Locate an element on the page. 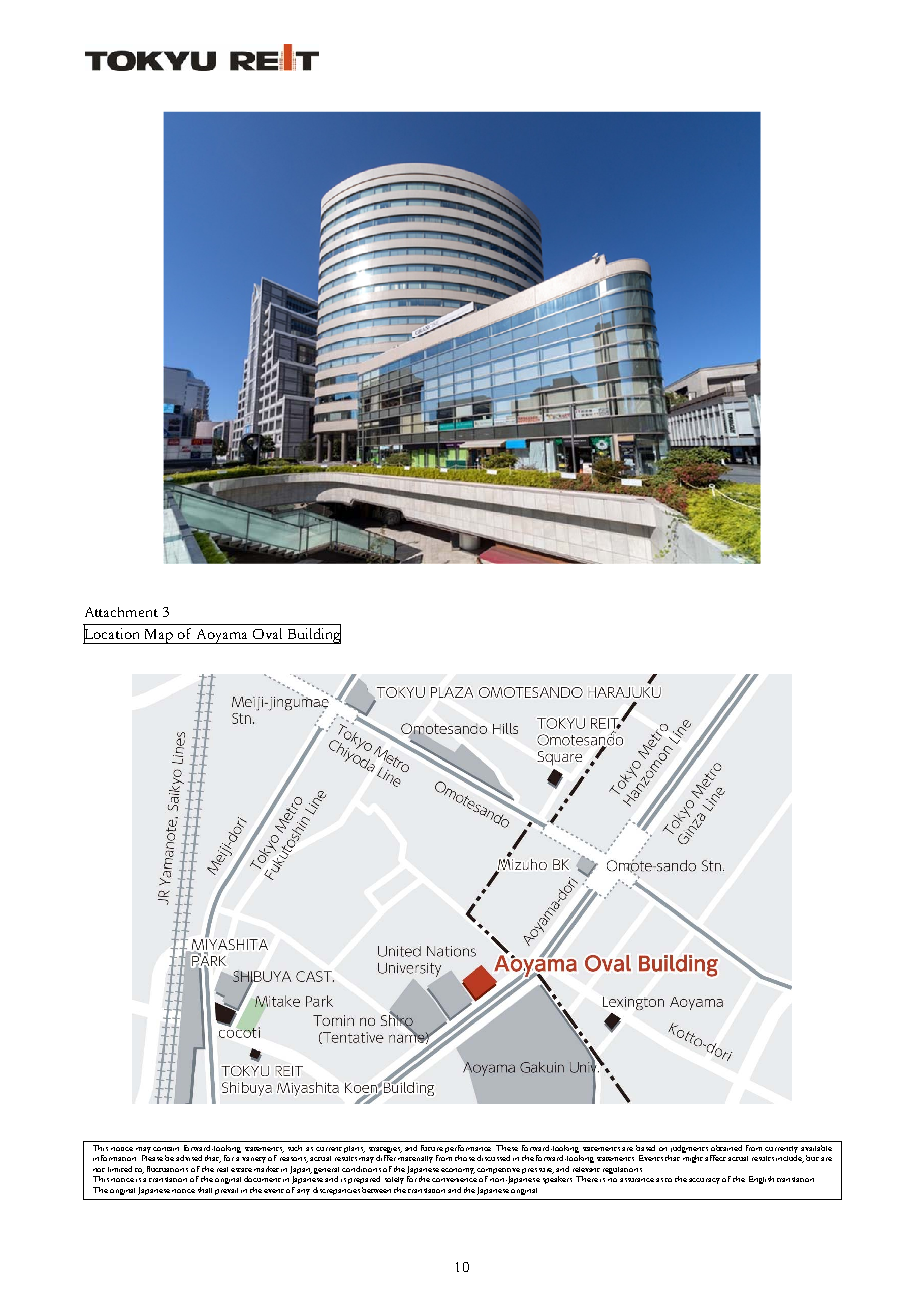  discussed is located at coordinates (493, 1158).
